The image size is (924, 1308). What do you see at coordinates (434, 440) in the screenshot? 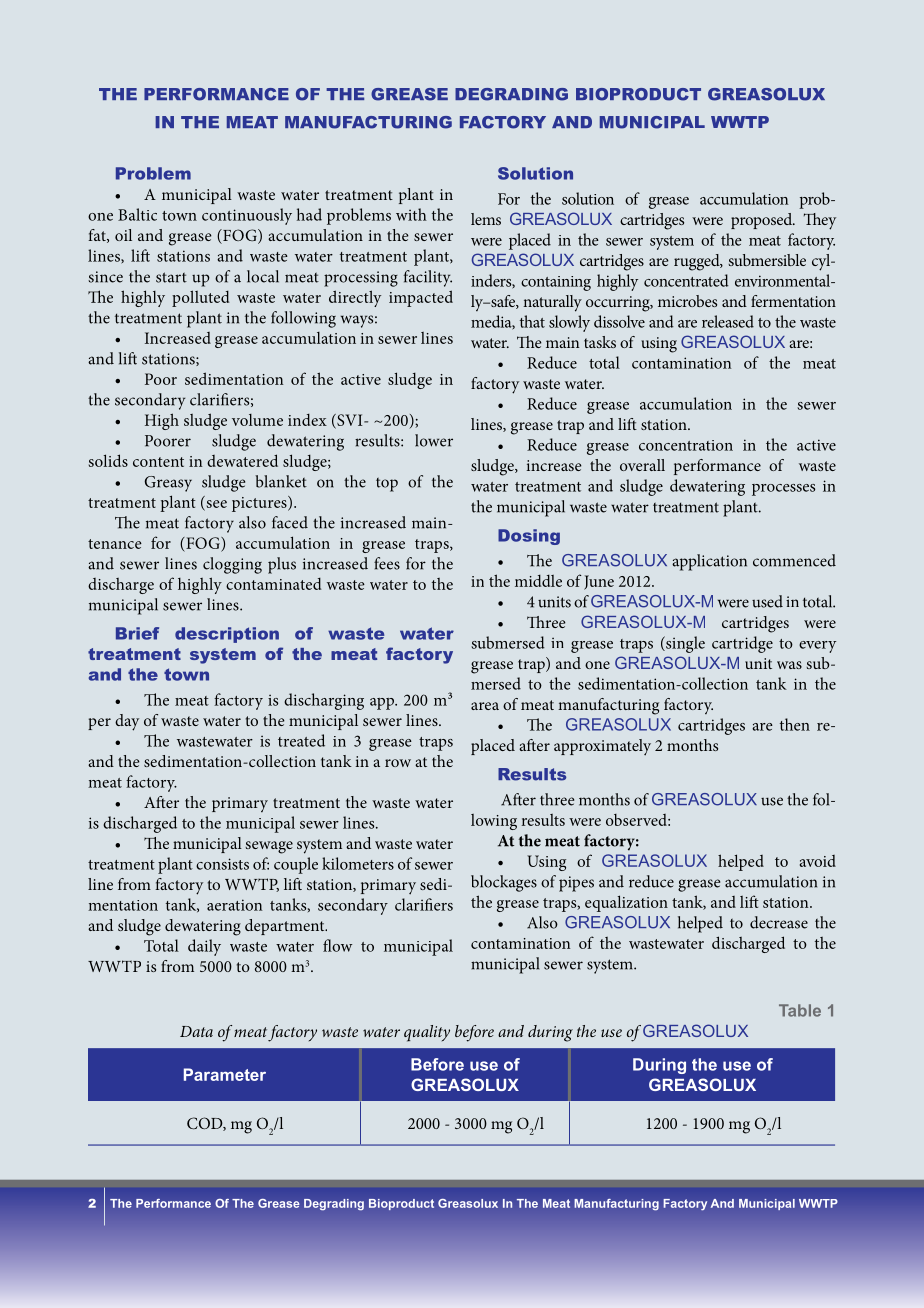
I see `lower` at bounding box center [434, 440].
